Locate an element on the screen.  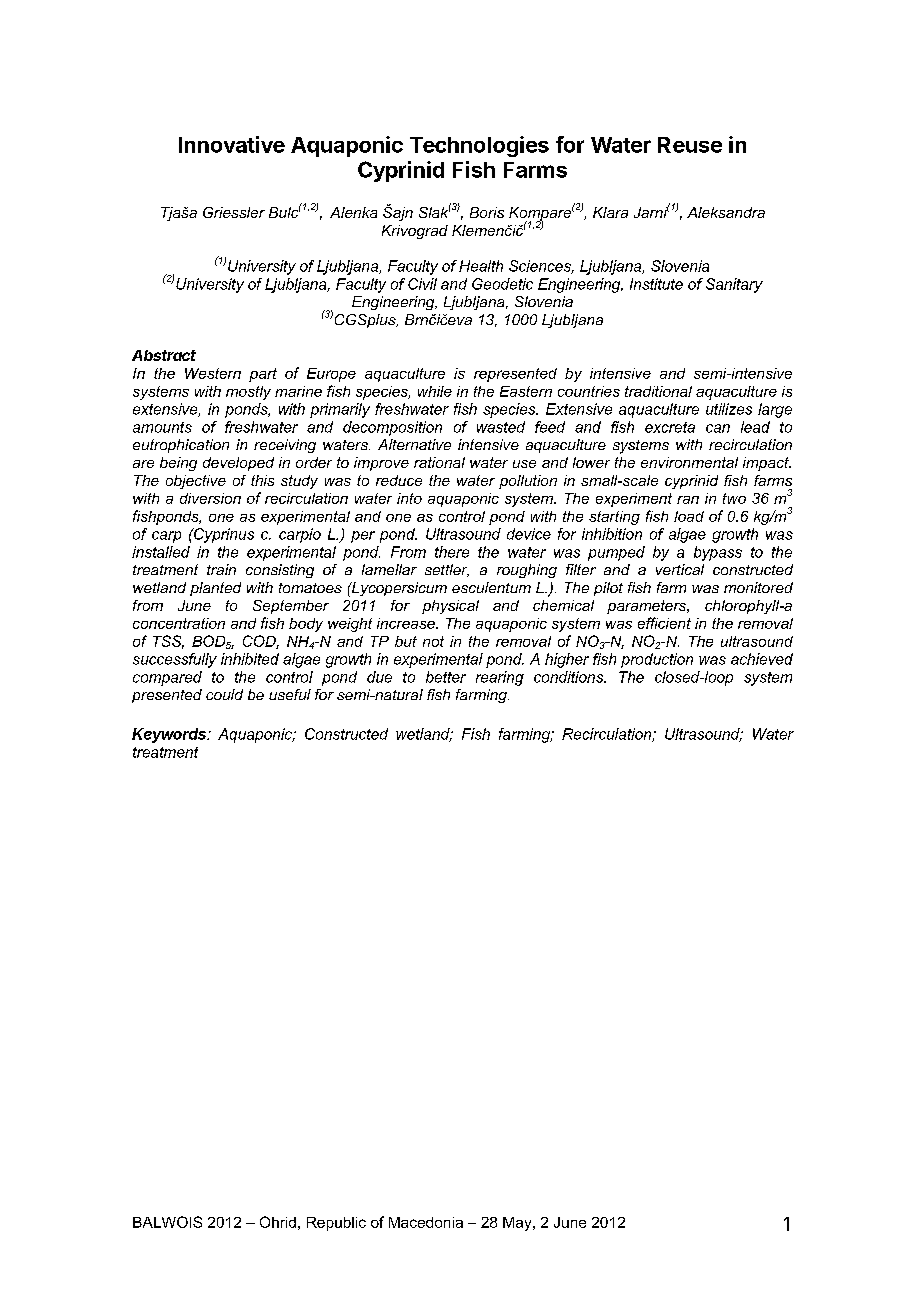
rearing is located at coordinates (500, 678).
